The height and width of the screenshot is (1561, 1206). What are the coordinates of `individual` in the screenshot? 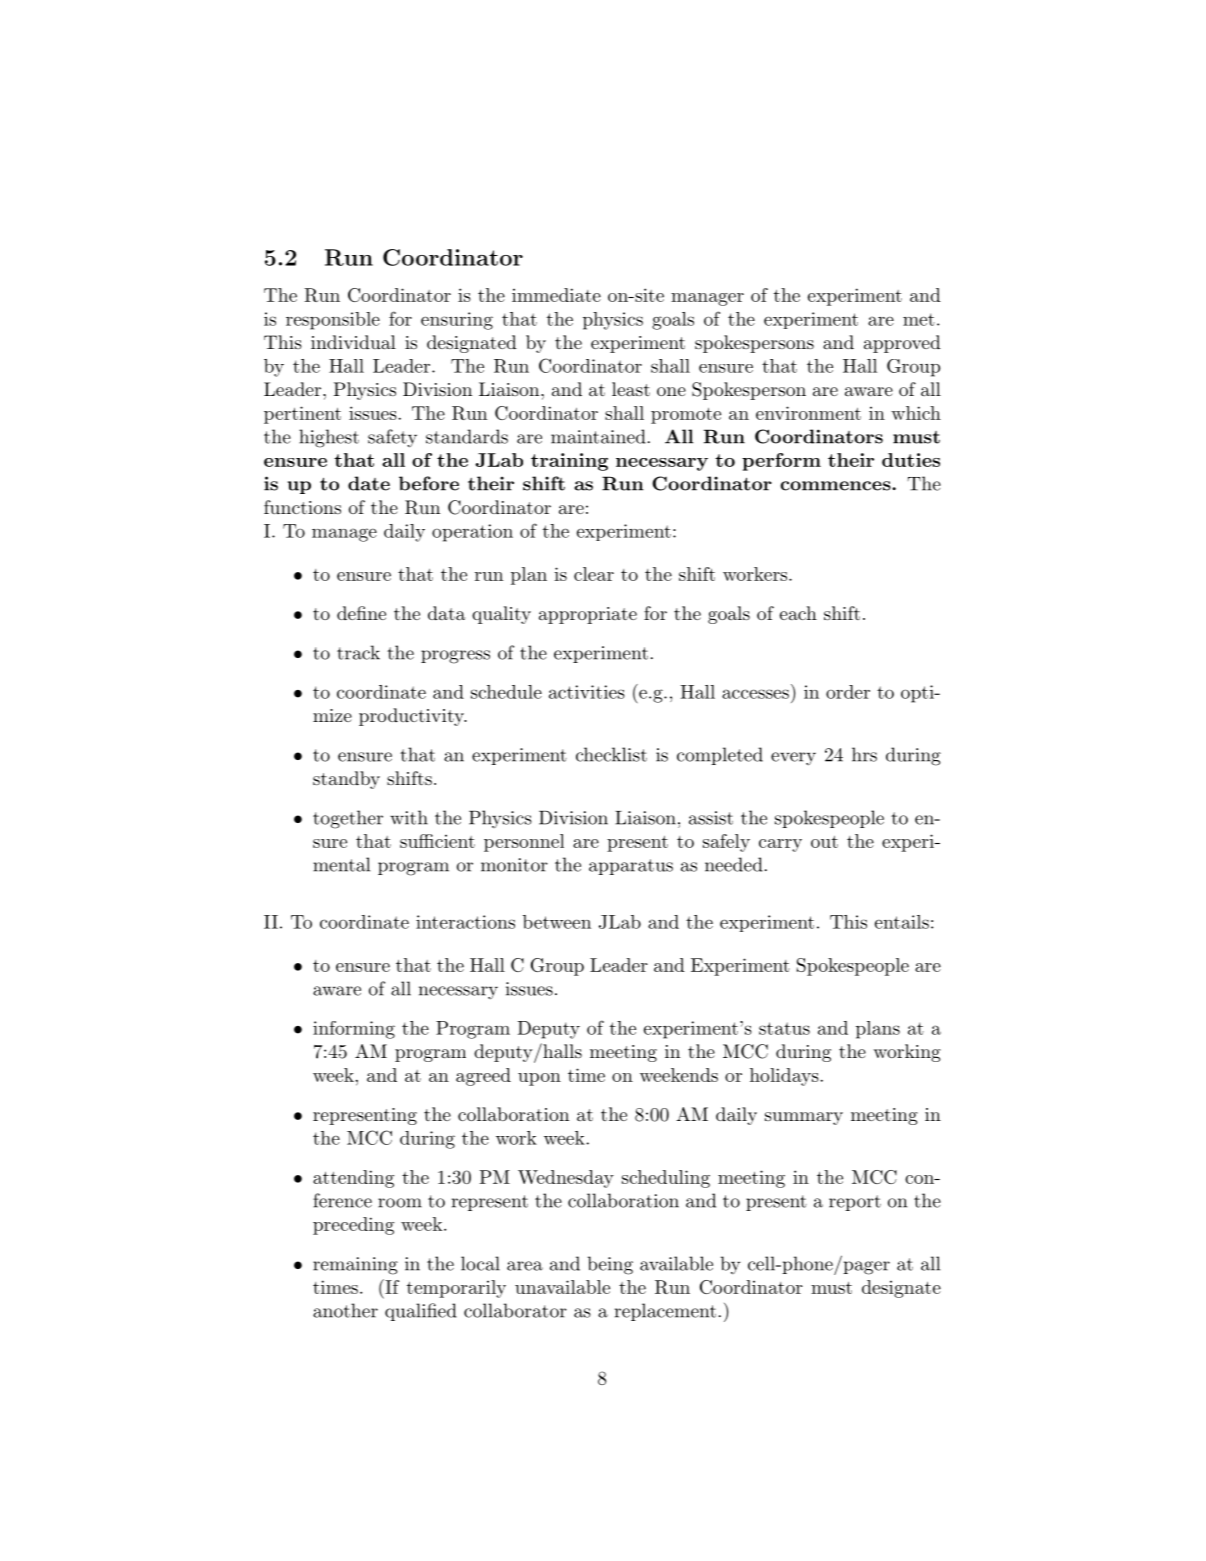 It's located at (353, 342).
